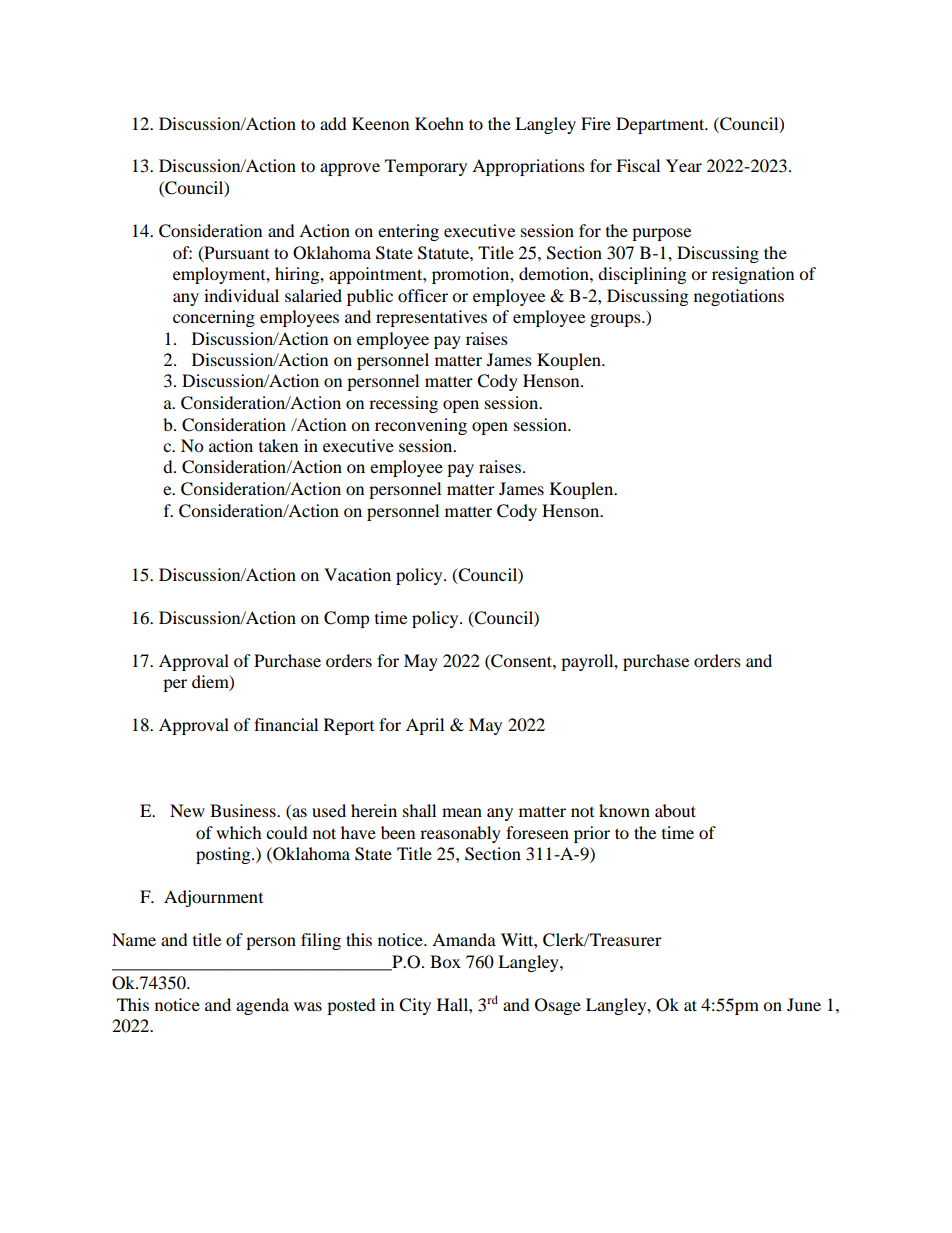 Image resolution: width=952 pixels, height=1233 pixels. Describe the element at coordinates (616, 320) in the screenshot. I see `groups` at that location.
